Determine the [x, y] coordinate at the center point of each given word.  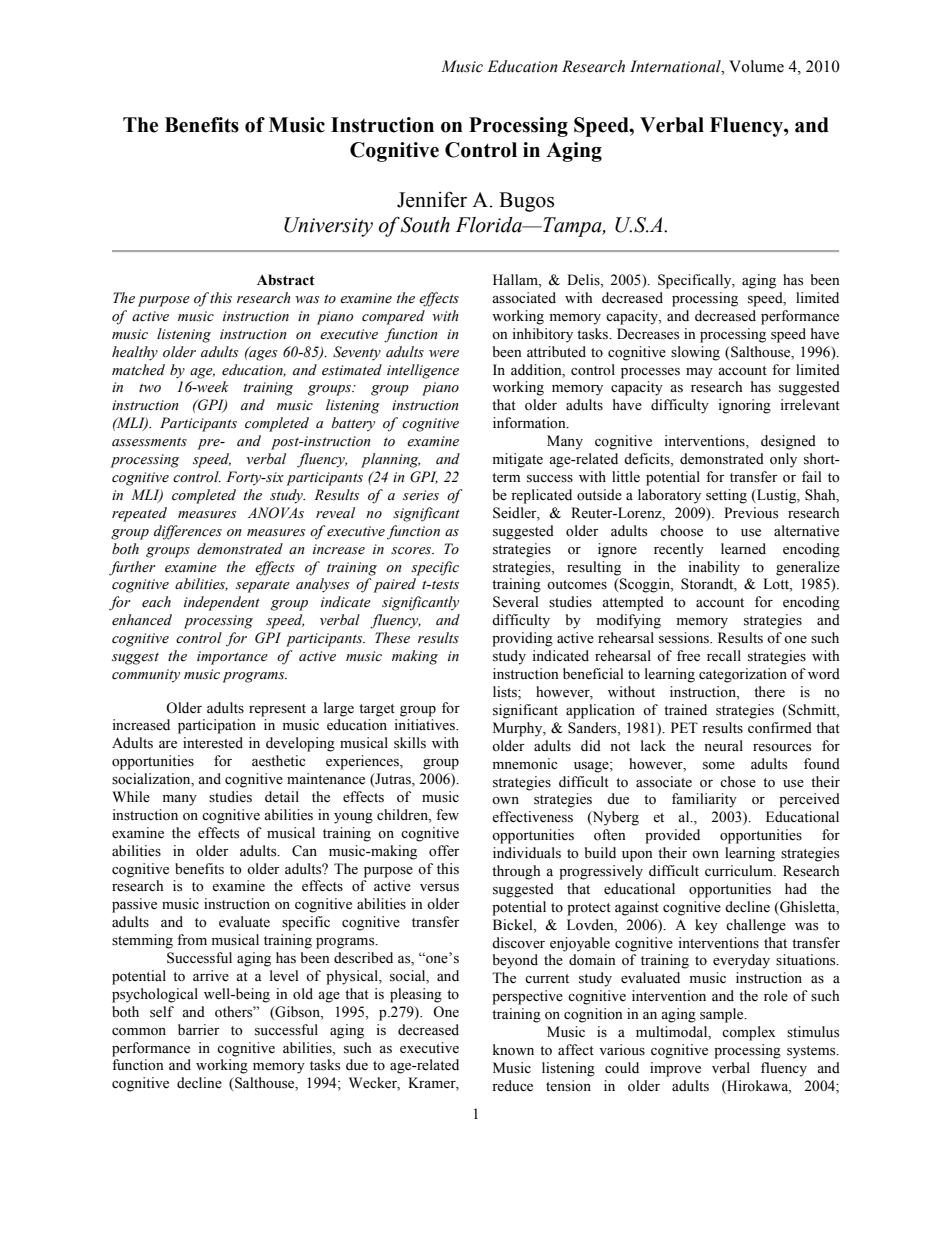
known [513, 1050]
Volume [756, 66]
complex [748, 1033]
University [328, 227]
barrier [199, 1030]
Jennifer [432, 199]
